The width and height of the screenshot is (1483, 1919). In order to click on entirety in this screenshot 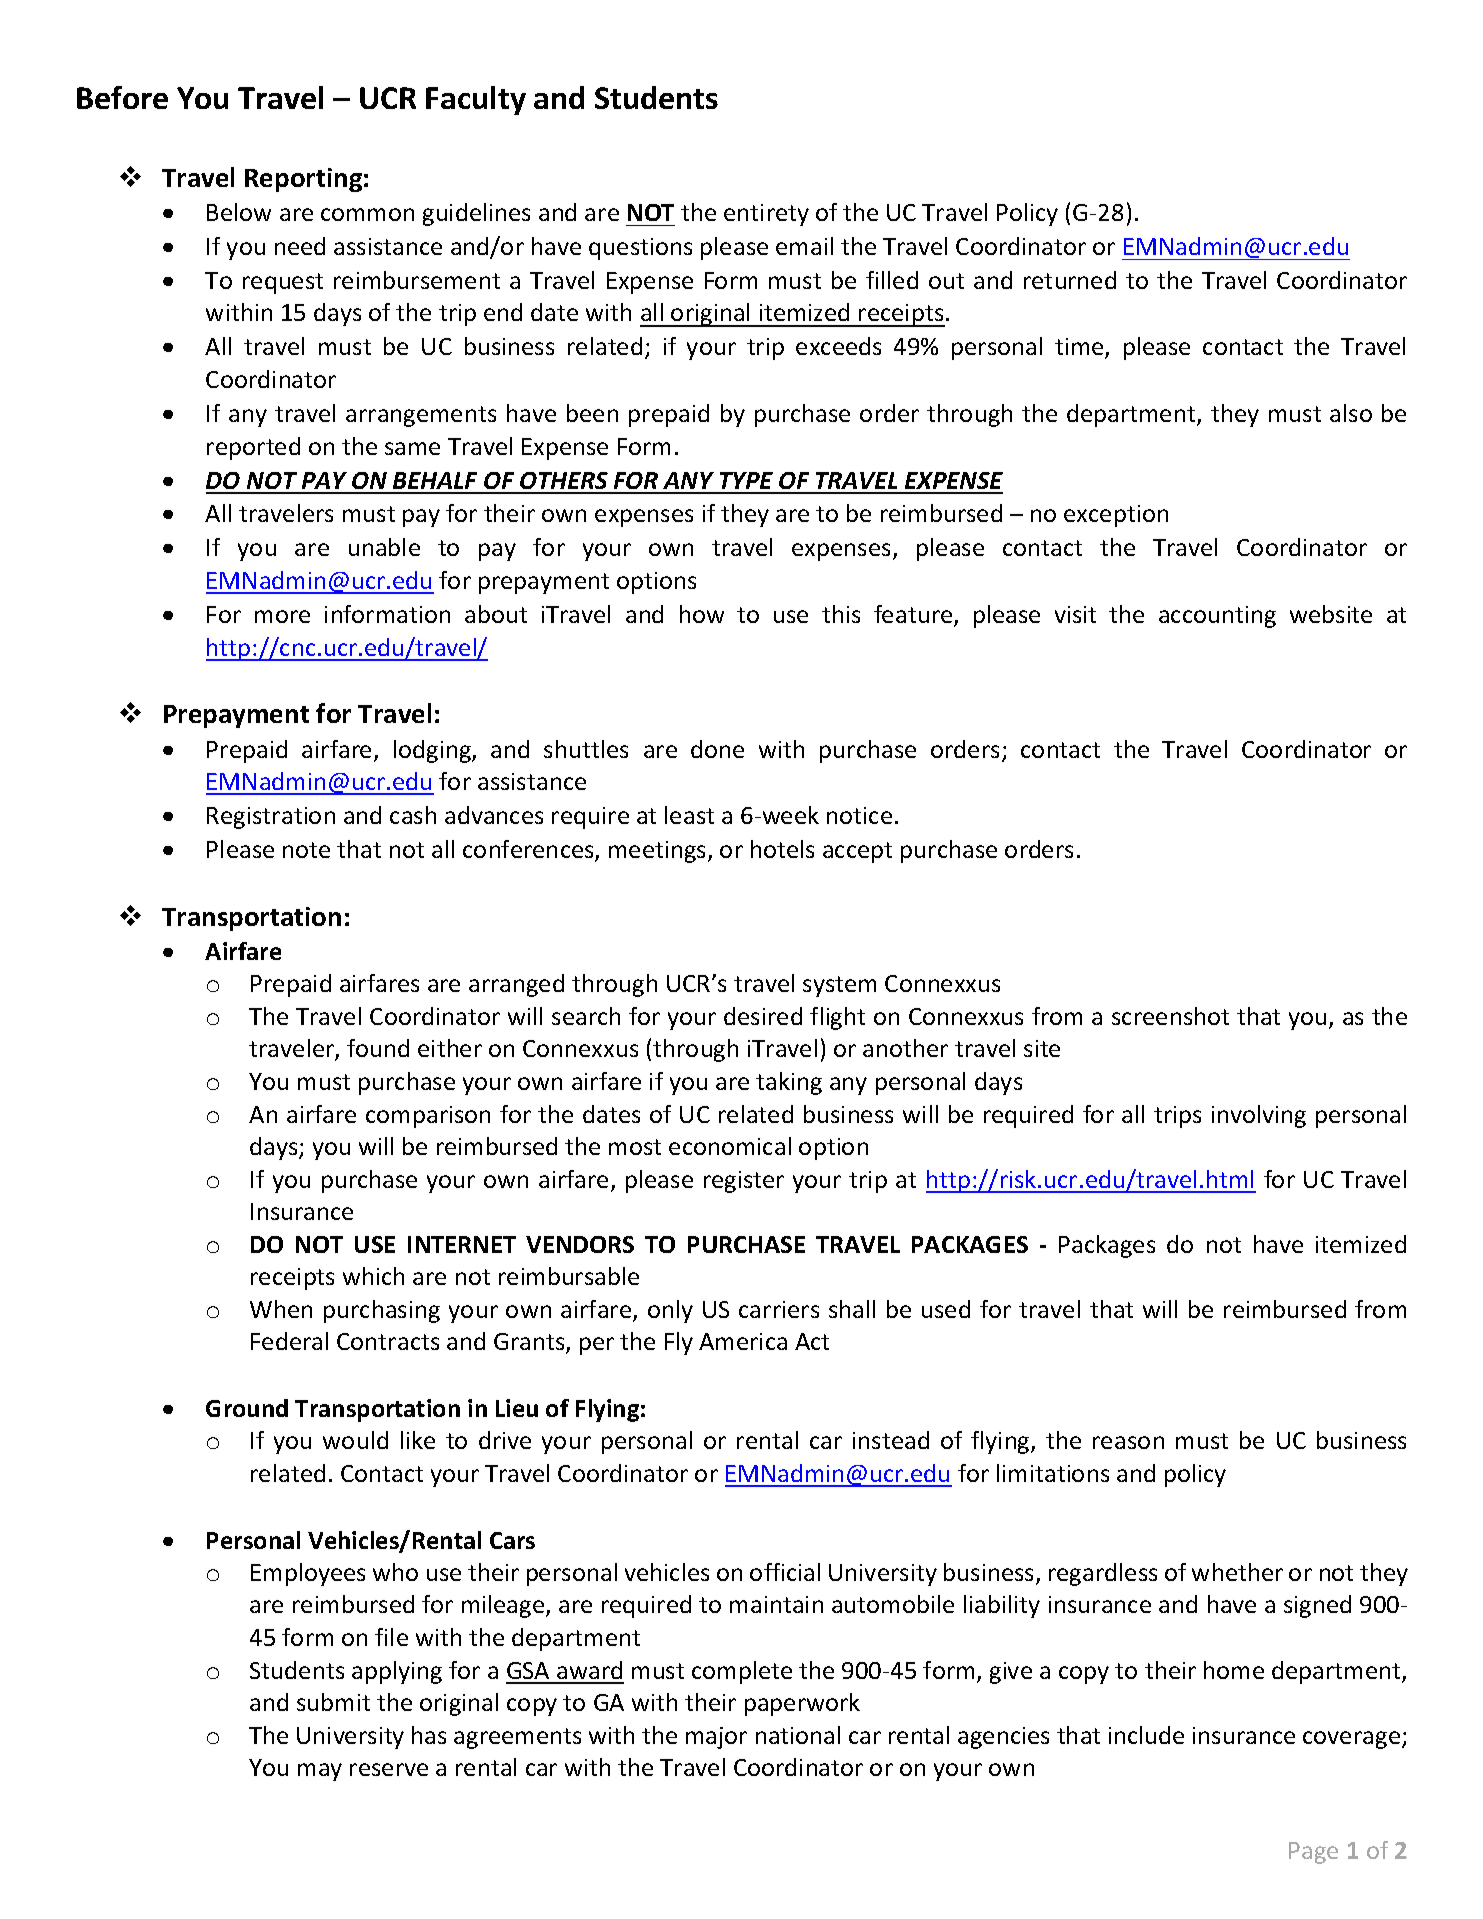, I will do `click(766, 215)`.
